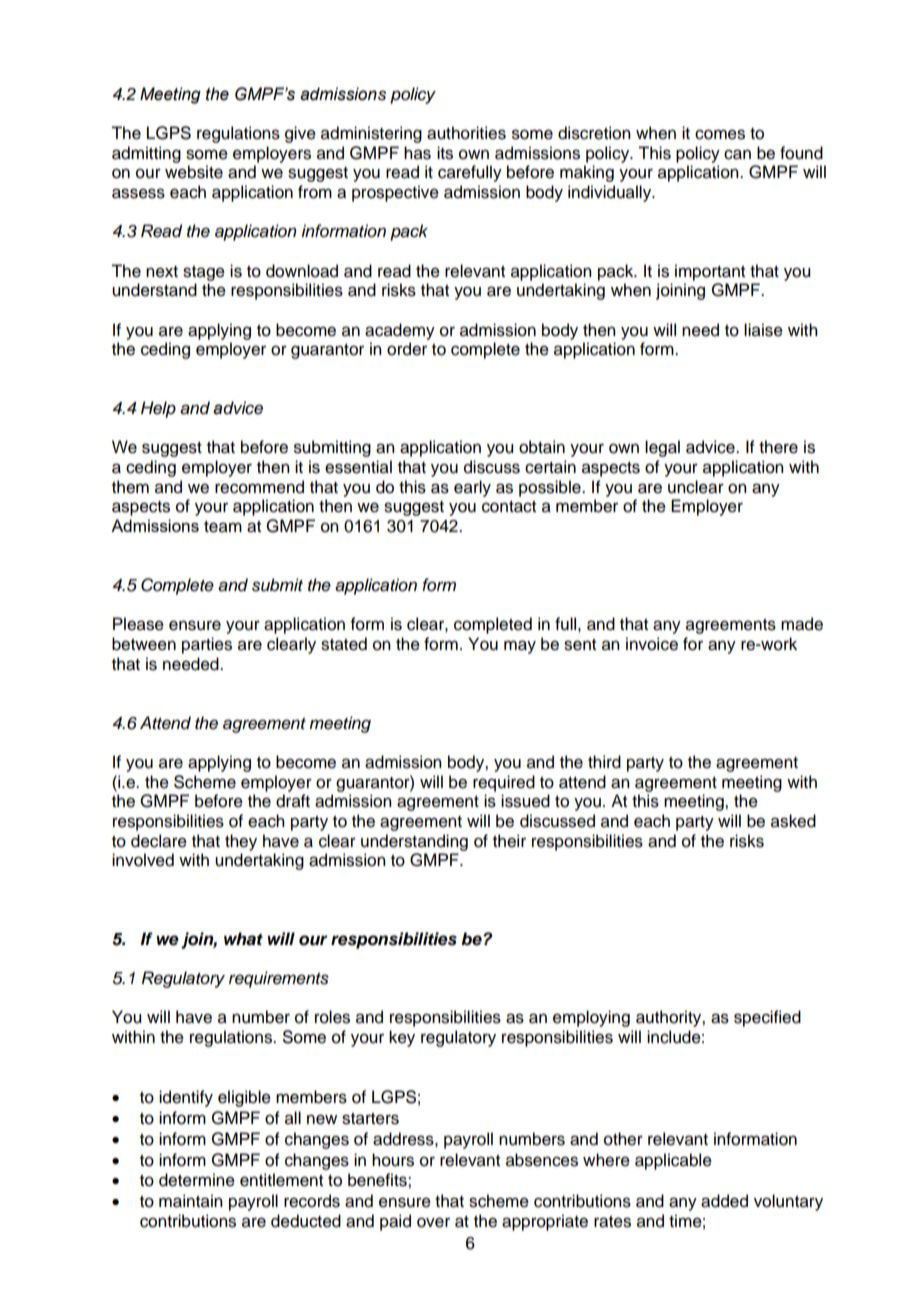 The image size is (924, 1308). I want to click on asked, so click(793, 821).
